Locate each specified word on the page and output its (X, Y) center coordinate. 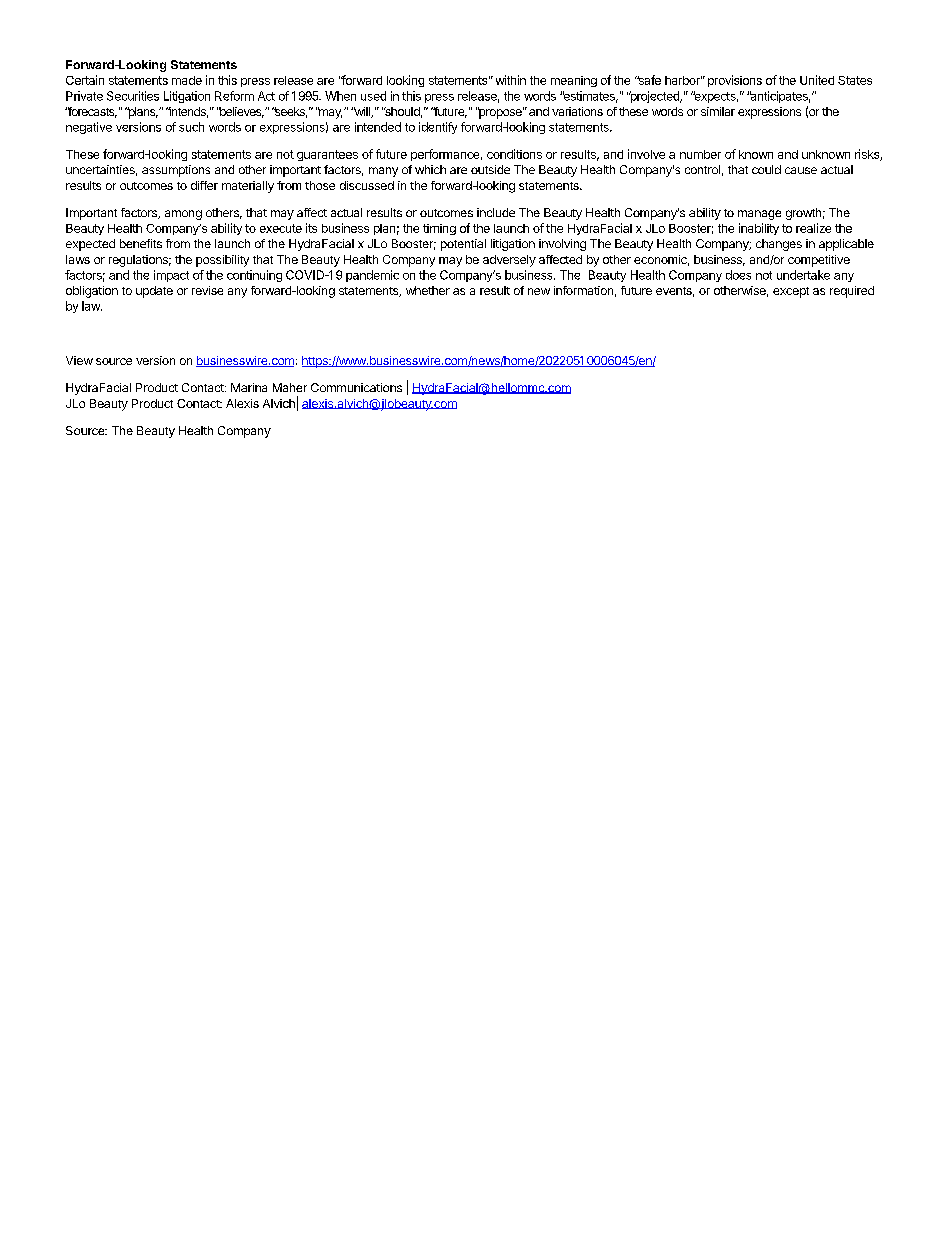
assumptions (176, 171)
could (766, 169)
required (852, 292)
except (791, 292)
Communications (356, 387)
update (154, 292)
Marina (249, 387)
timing (439, 229)
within (511, 80)
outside (490, 169)
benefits (141, 243)
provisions (735, 81)
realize (813, 228)
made (187, 80)
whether (428, 290)
